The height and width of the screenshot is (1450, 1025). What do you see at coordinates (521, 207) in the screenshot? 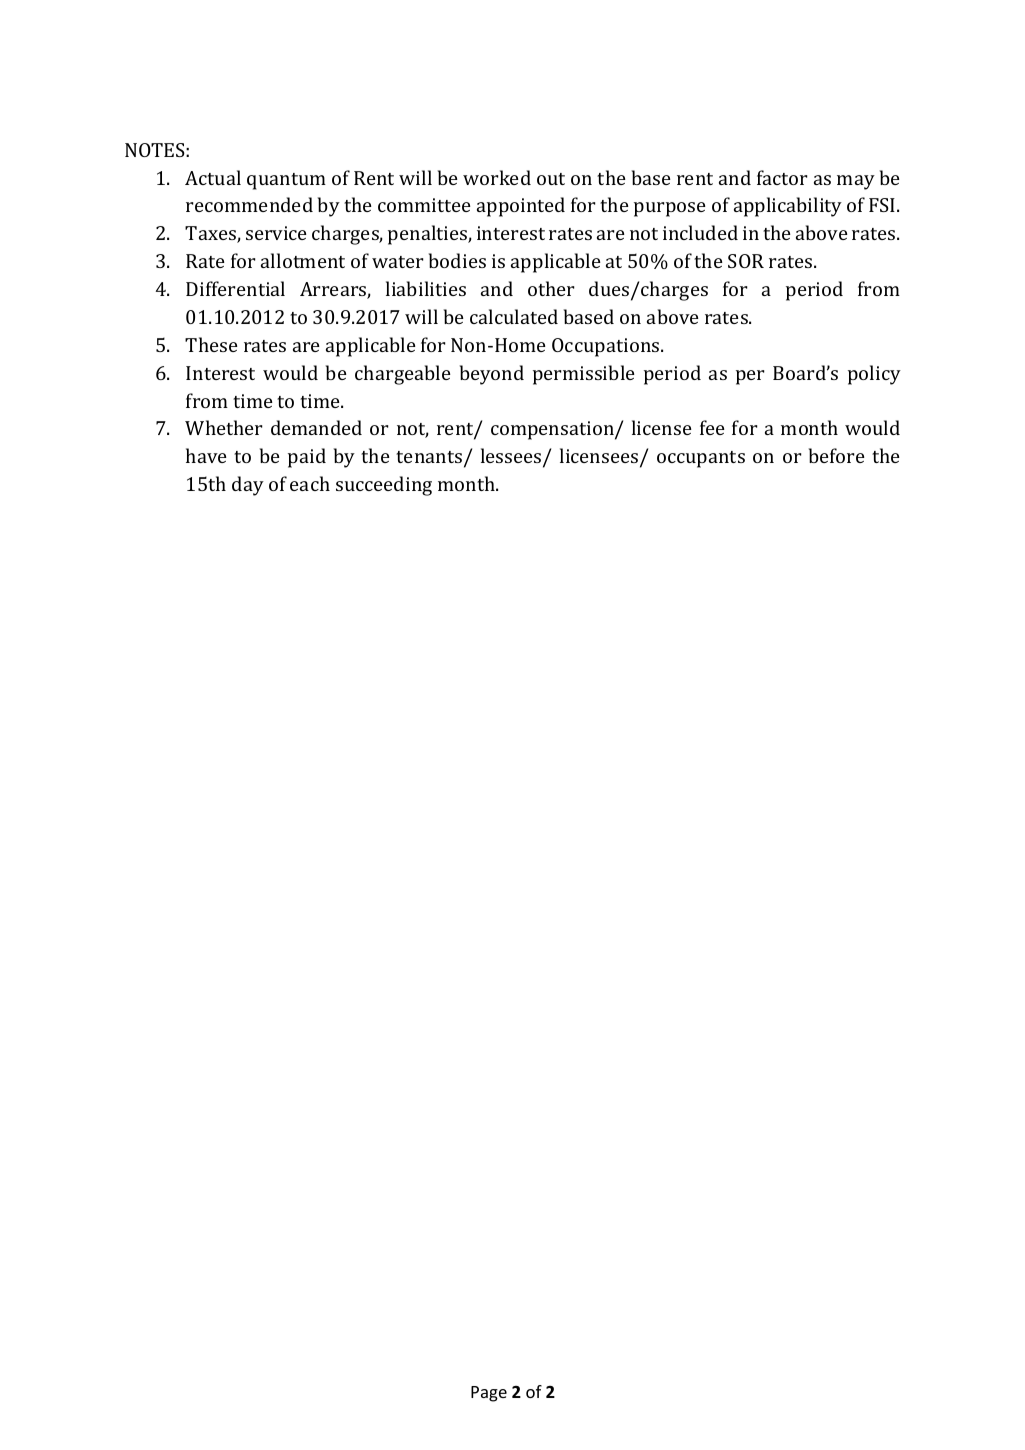
I see `appointed` at bounding box center [521, 207].
